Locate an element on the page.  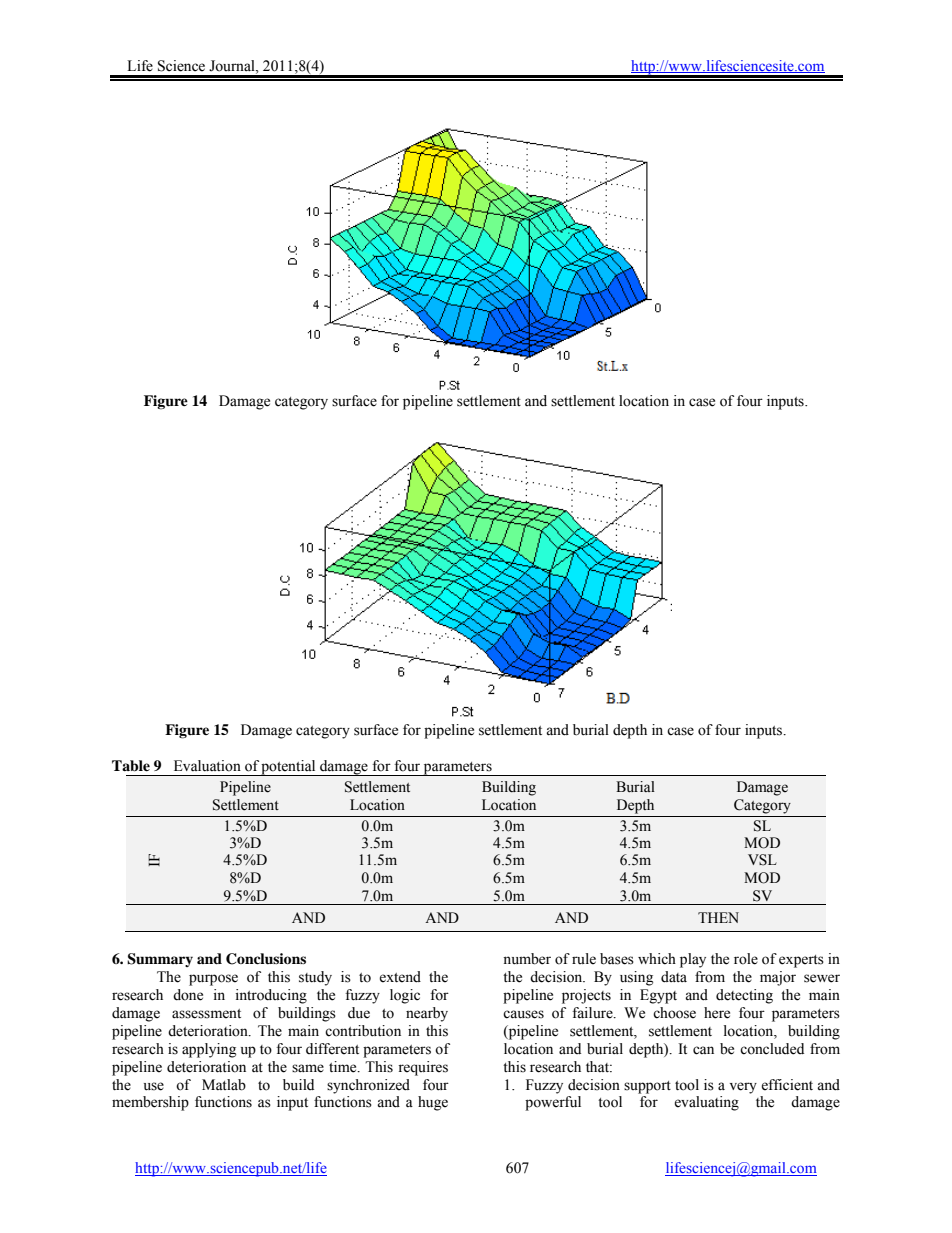
Matlab is located at coordinates (224, 1085).
